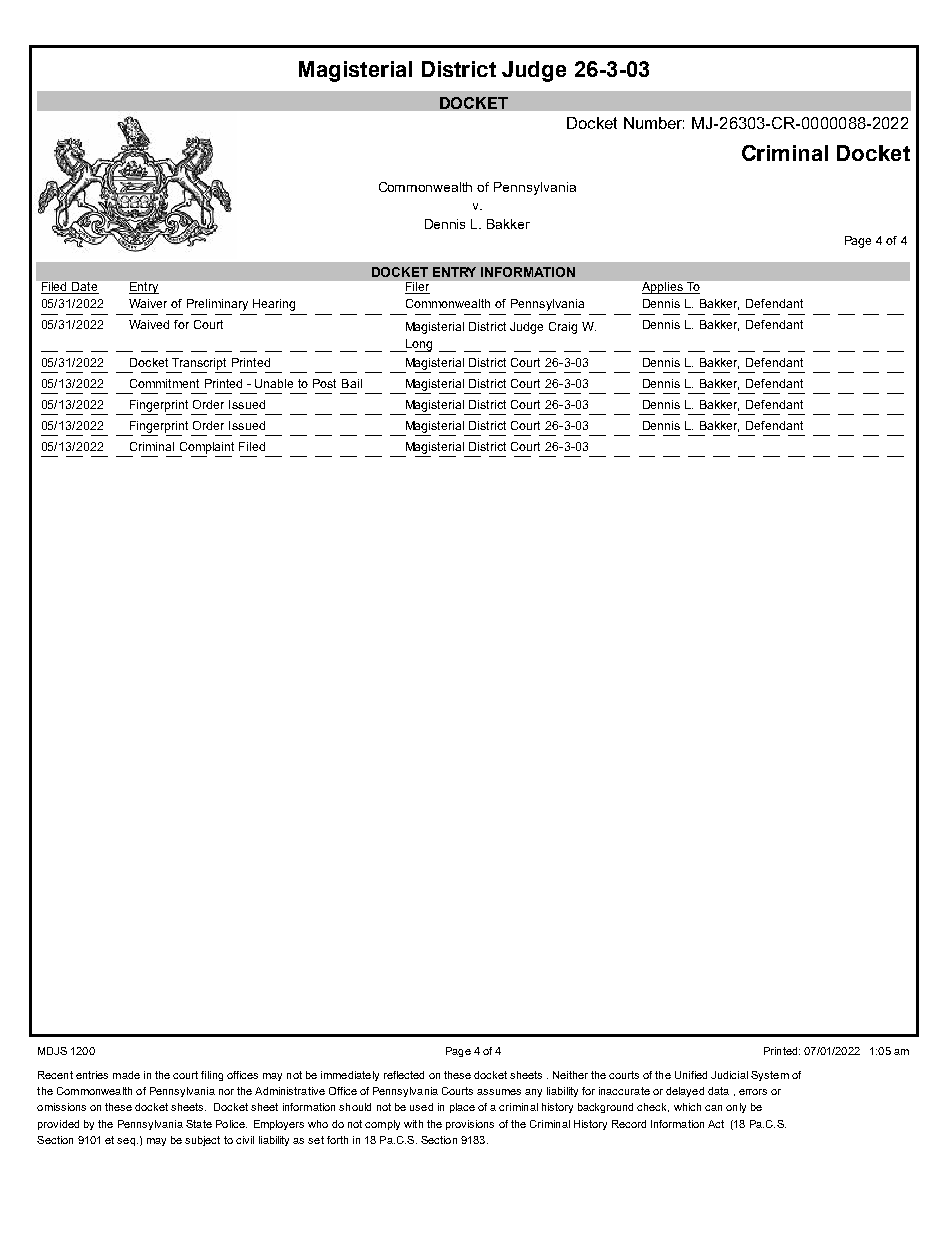 The image size is (952, 1233). Describe the element at coordinates (654, 123) in the page. I see `Number` at that location.
